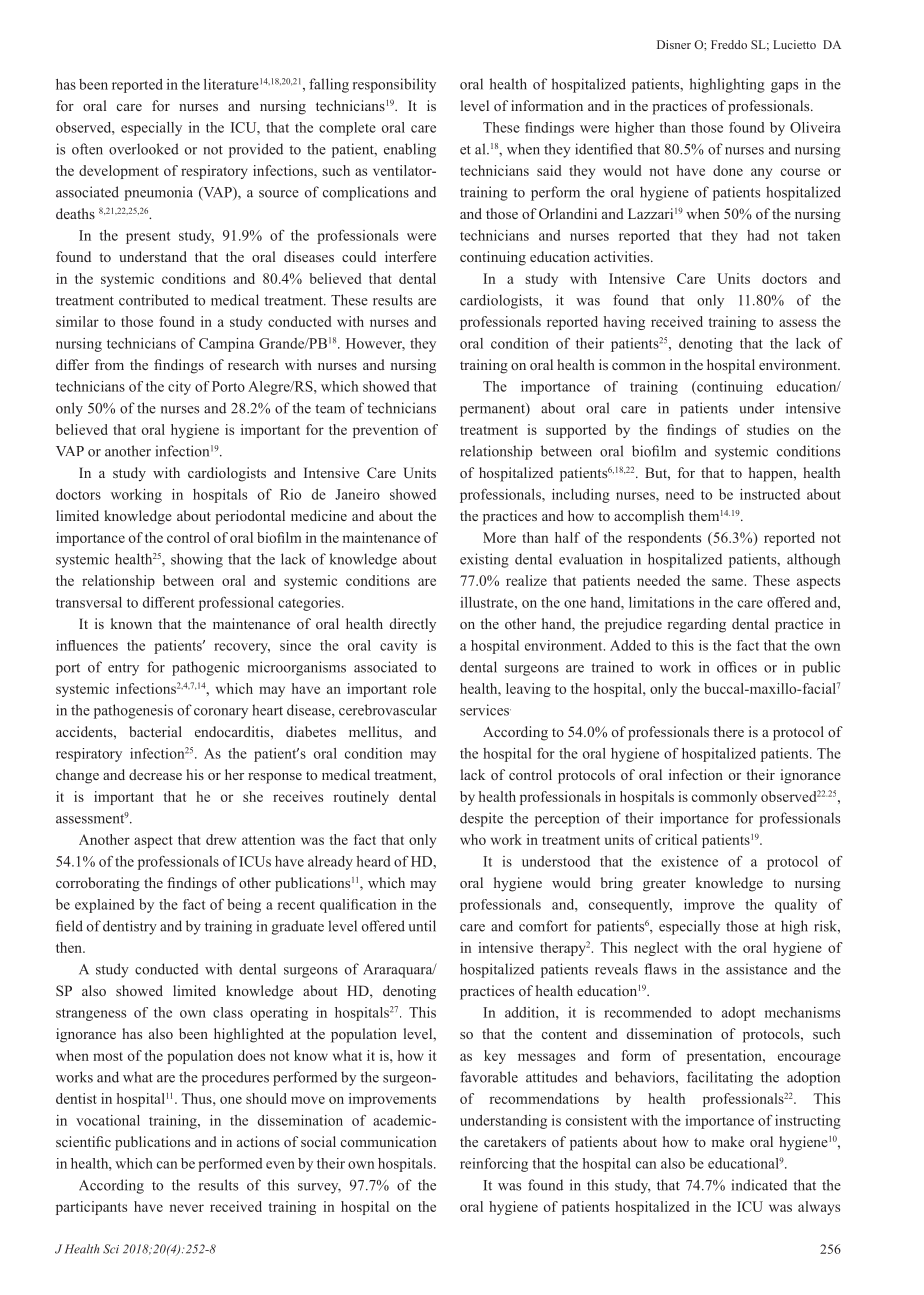  I want to click on reinforcing, so click(494, 1165).
